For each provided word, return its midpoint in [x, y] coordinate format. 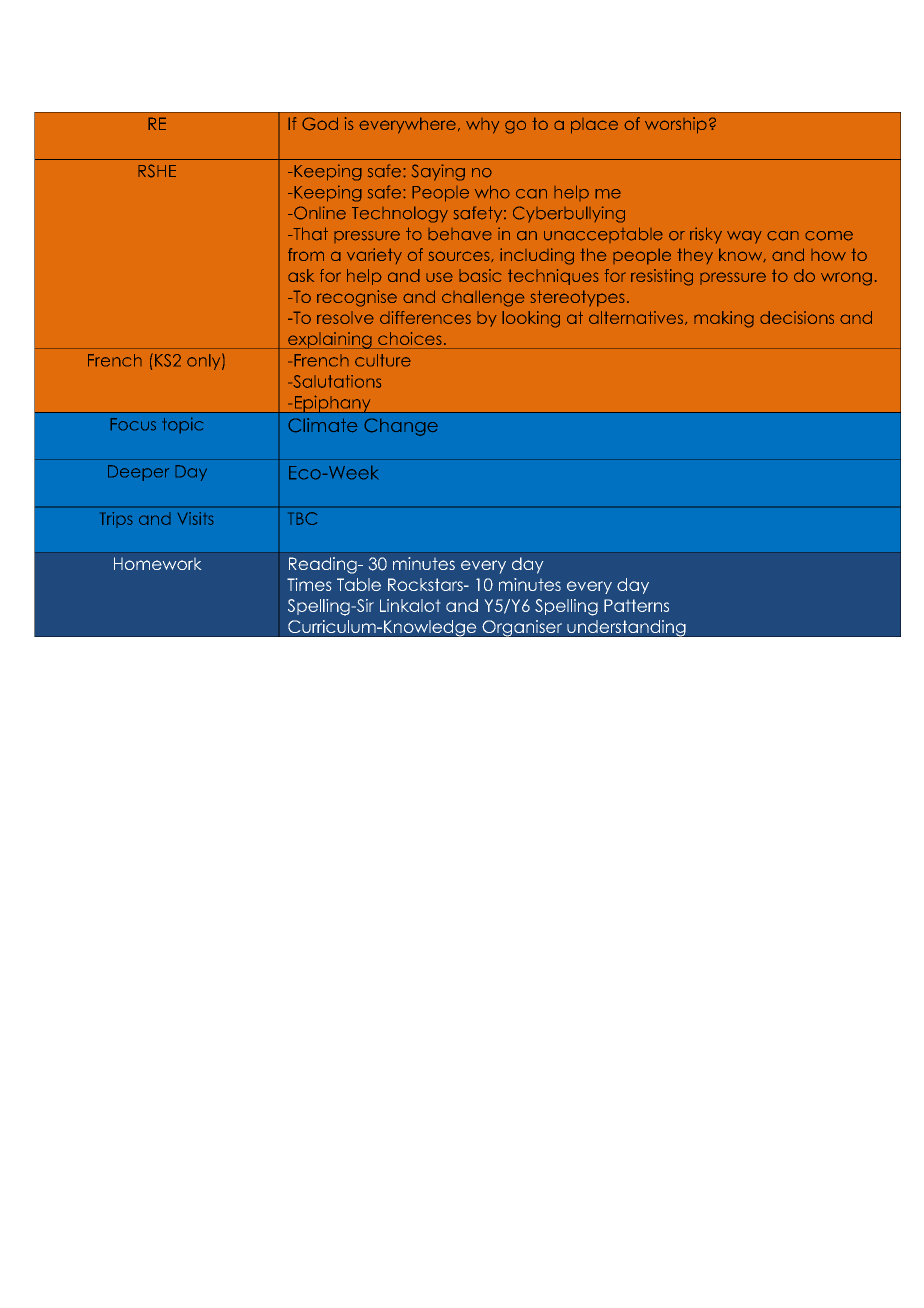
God [320, 124]
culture [383, 360]
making [724, 319]
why [482, 126]
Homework [157, 563]
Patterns [636, 605]
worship [676, 125]
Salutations [336, 381]
